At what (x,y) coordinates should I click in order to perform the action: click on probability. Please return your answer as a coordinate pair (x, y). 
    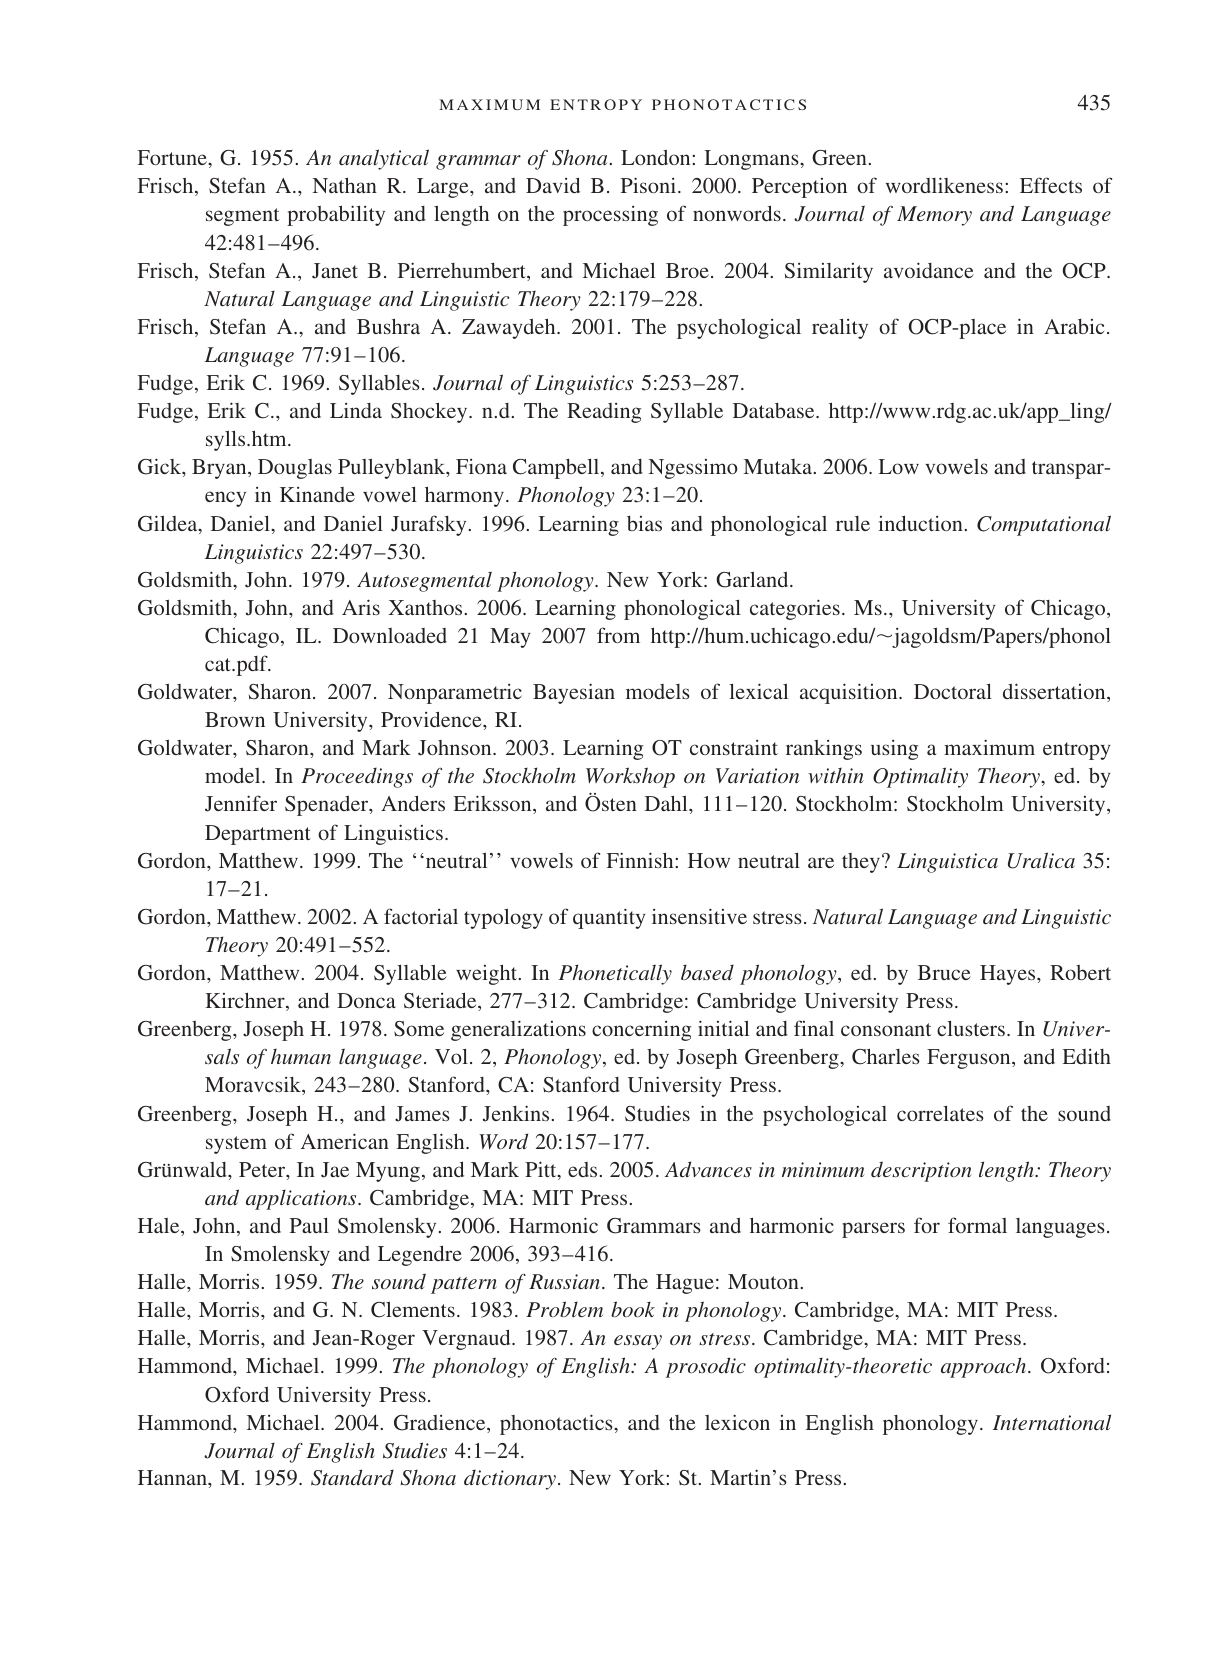
    Looking at the image, I should click on (336, 215).
